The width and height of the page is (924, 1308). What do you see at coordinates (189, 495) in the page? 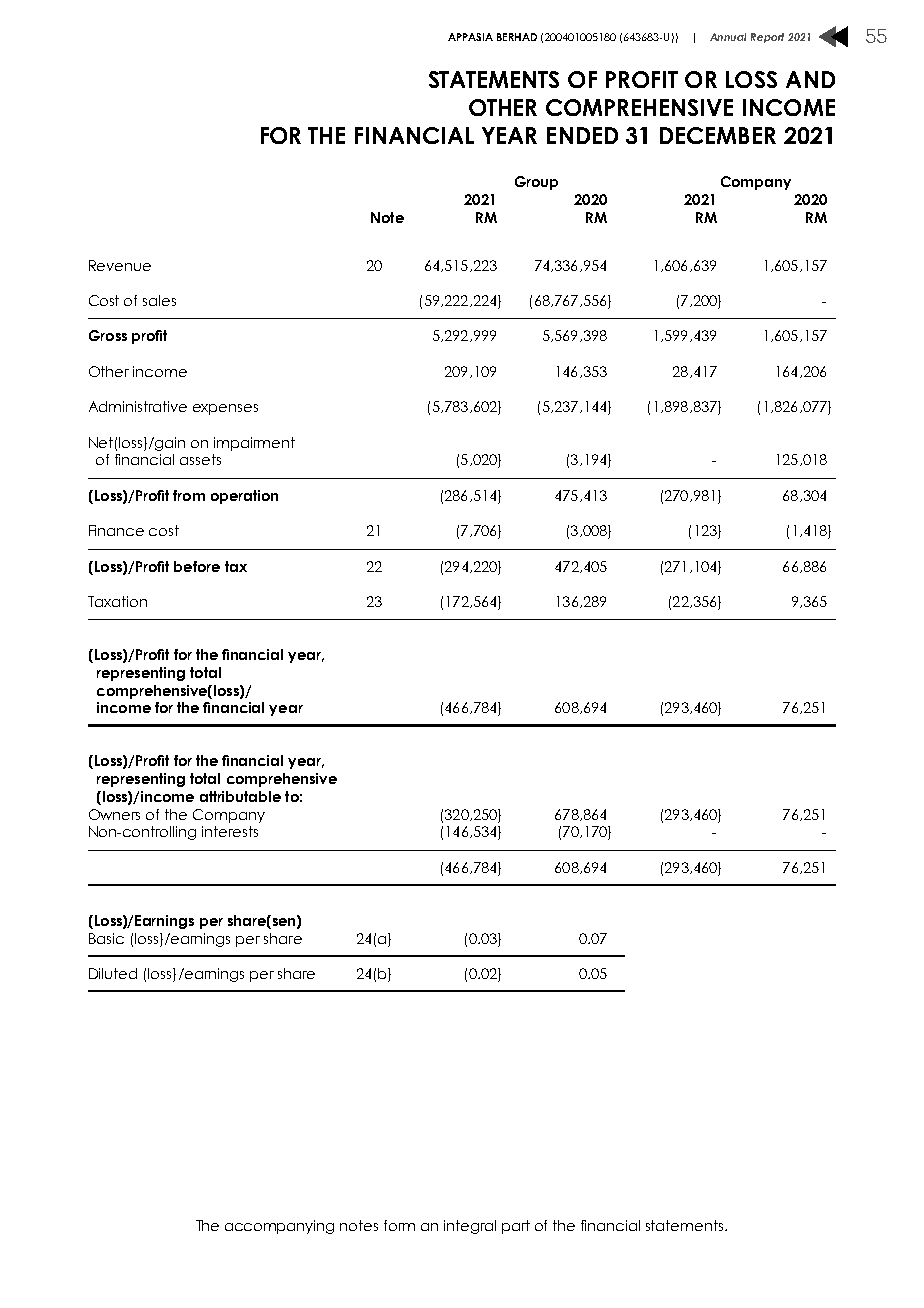
I see `from` at bounding box center [189, 495].
